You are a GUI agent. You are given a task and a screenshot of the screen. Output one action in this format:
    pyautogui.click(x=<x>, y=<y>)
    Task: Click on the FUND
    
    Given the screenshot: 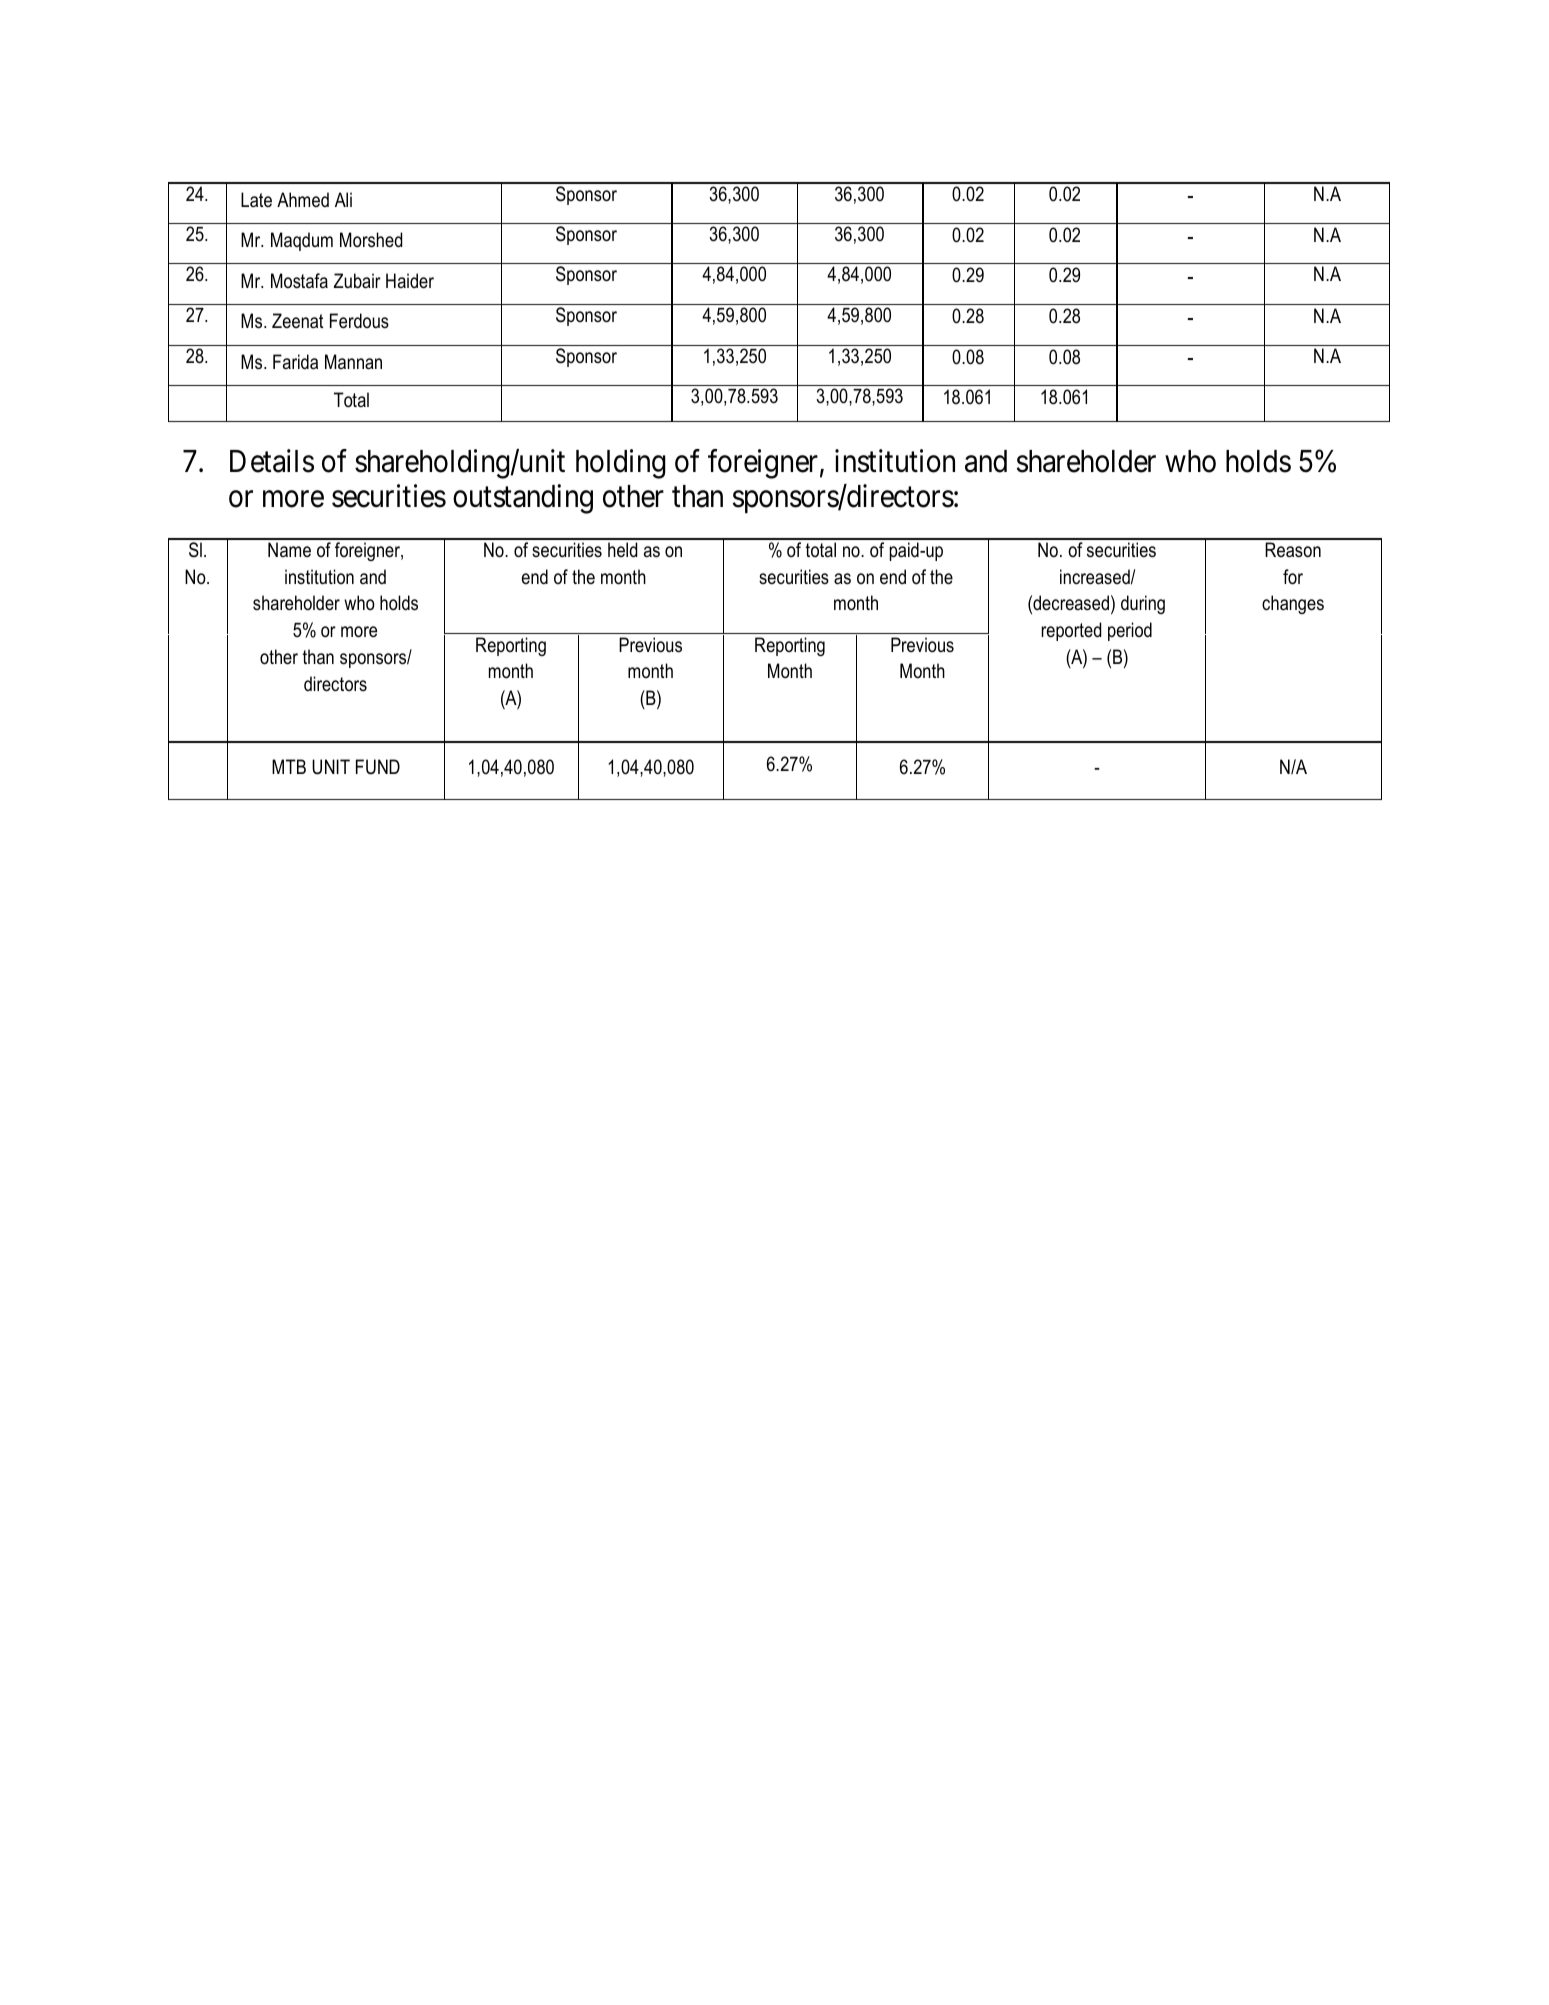 What is the action you would take?
    pyautogui.click(x=378, y=767)
